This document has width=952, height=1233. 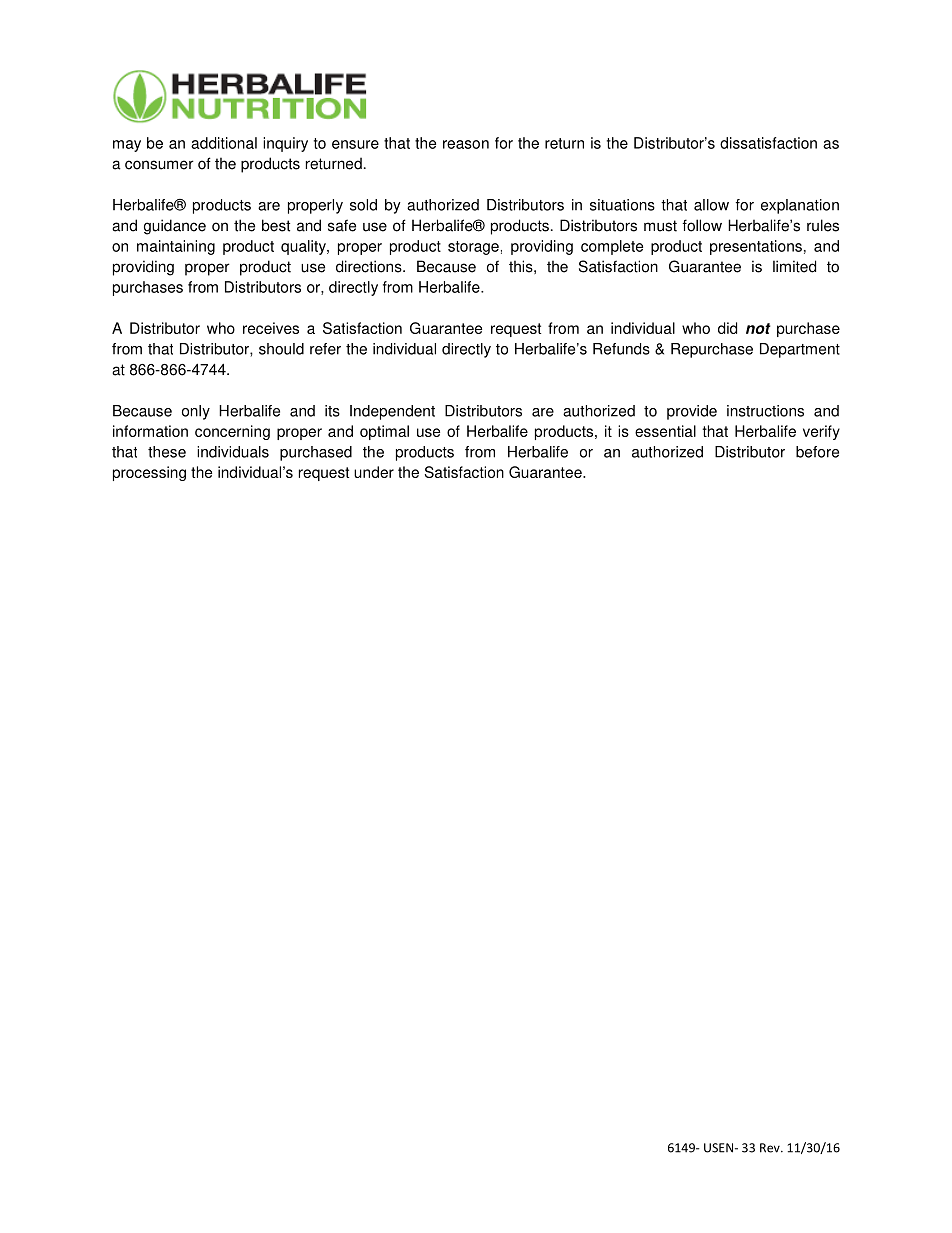 What do you see at coordinates (149, 473) in the document?
I see `processing` at bounding box center [149, 473].
